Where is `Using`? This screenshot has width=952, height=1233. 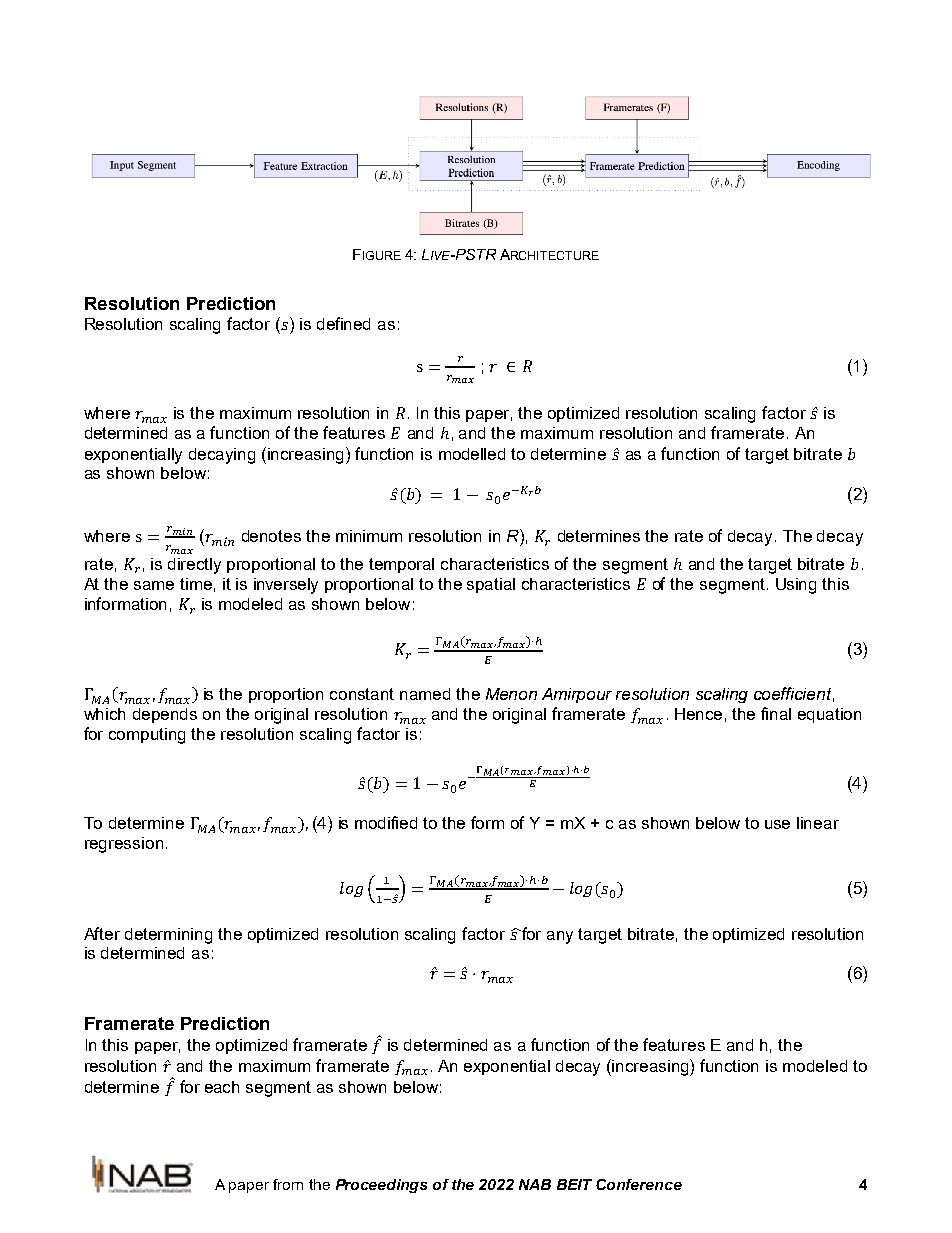
Using is located at coordinates (796, 586).
